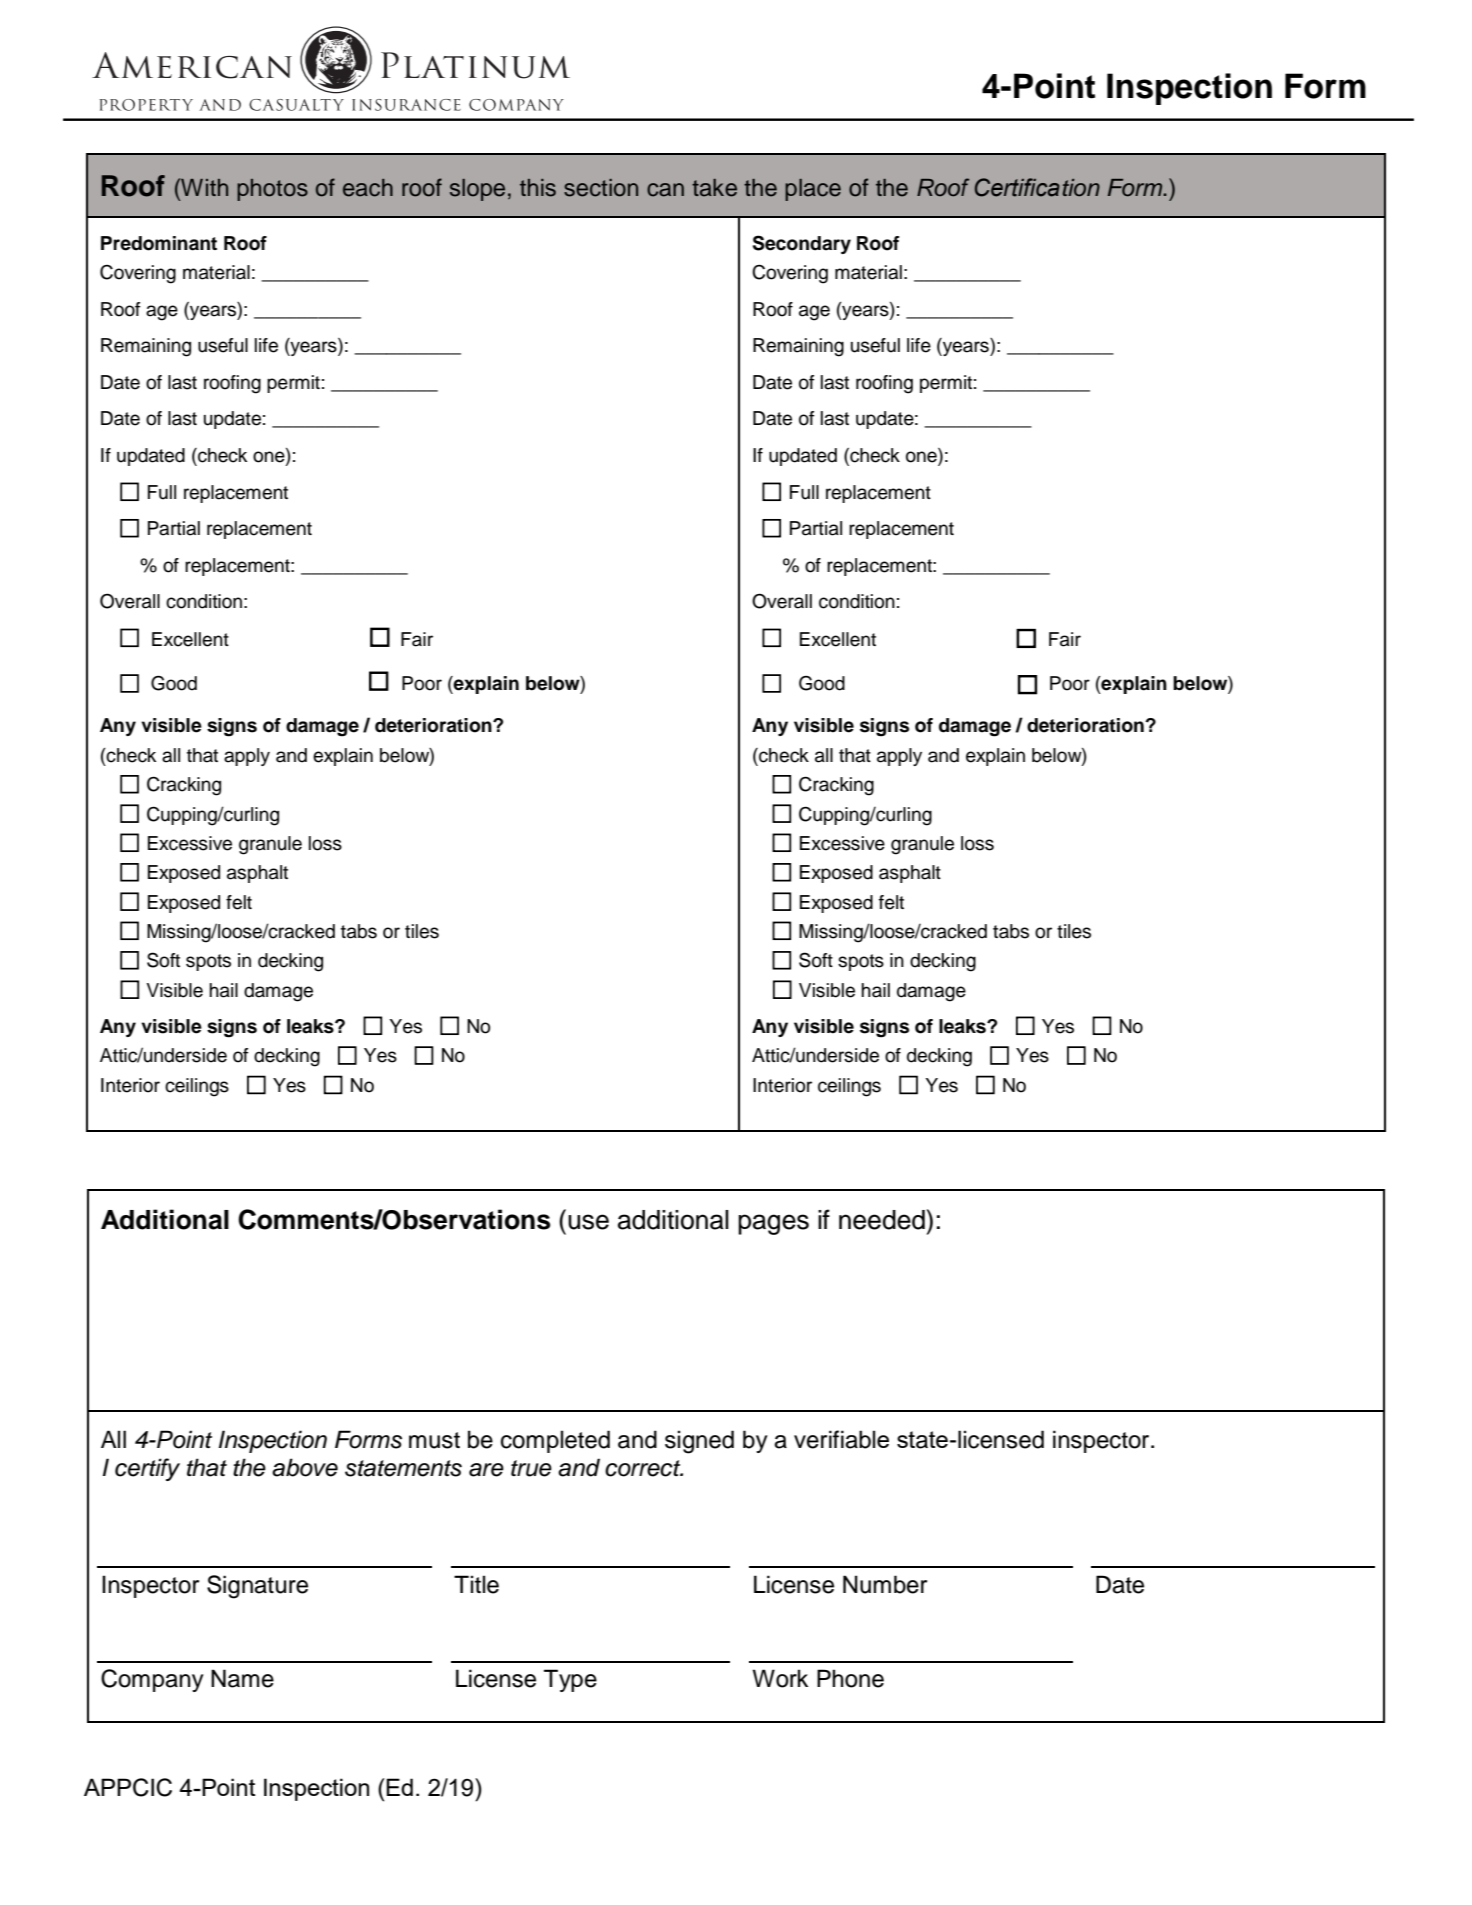 Image resolution: width=1472 pixels, height=1905 pixels. What do you see at coordinates (773, 1224) in the screenshot?
I see `pages` at bounding box center [773, 1224].
